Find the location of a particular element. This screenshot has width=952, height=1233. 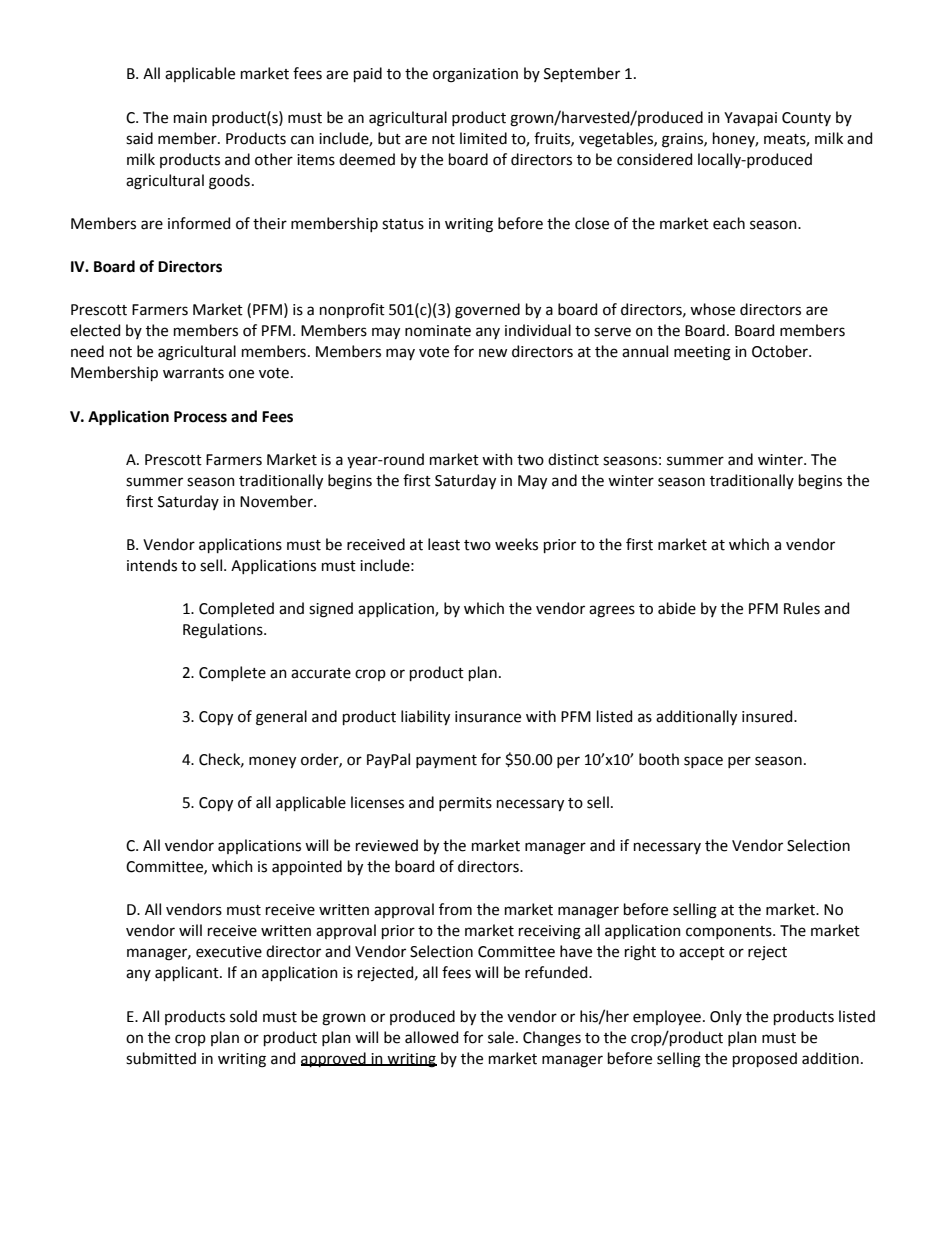

submitted is located at coordinates (161, 1058).
